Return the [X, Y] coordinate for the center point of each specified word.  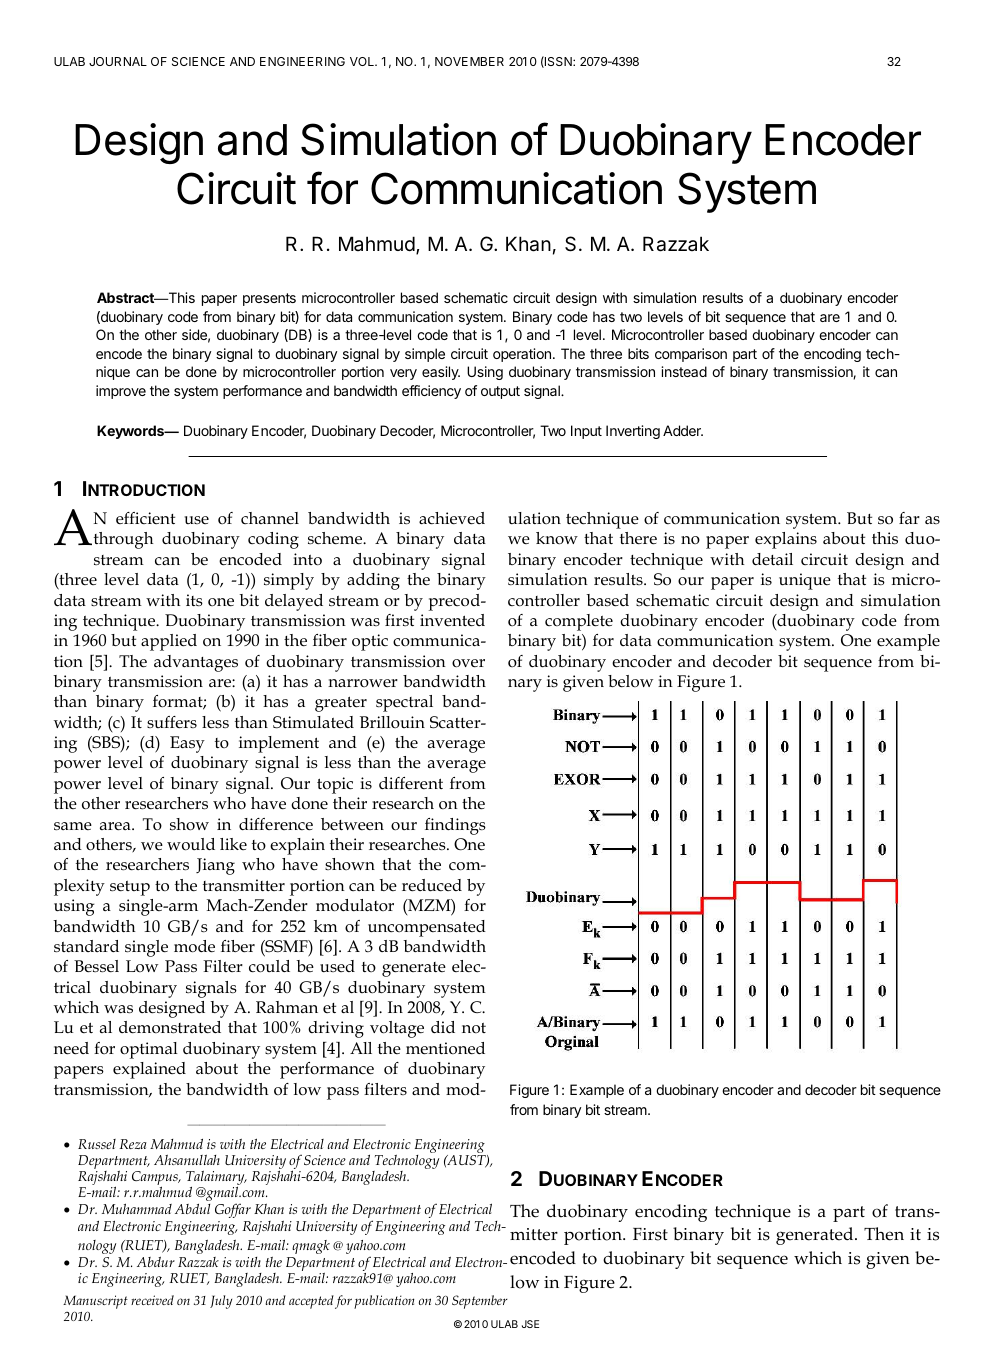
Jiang [215, 866]
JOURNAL [118, 61]
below [630, 681]
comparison [691, 355]
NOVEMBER [469, 61]
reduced [432, 885]
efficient [145, 518]
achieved [452, 518]
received [152, 1300]
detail [772, 559]
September [480, 1302]
